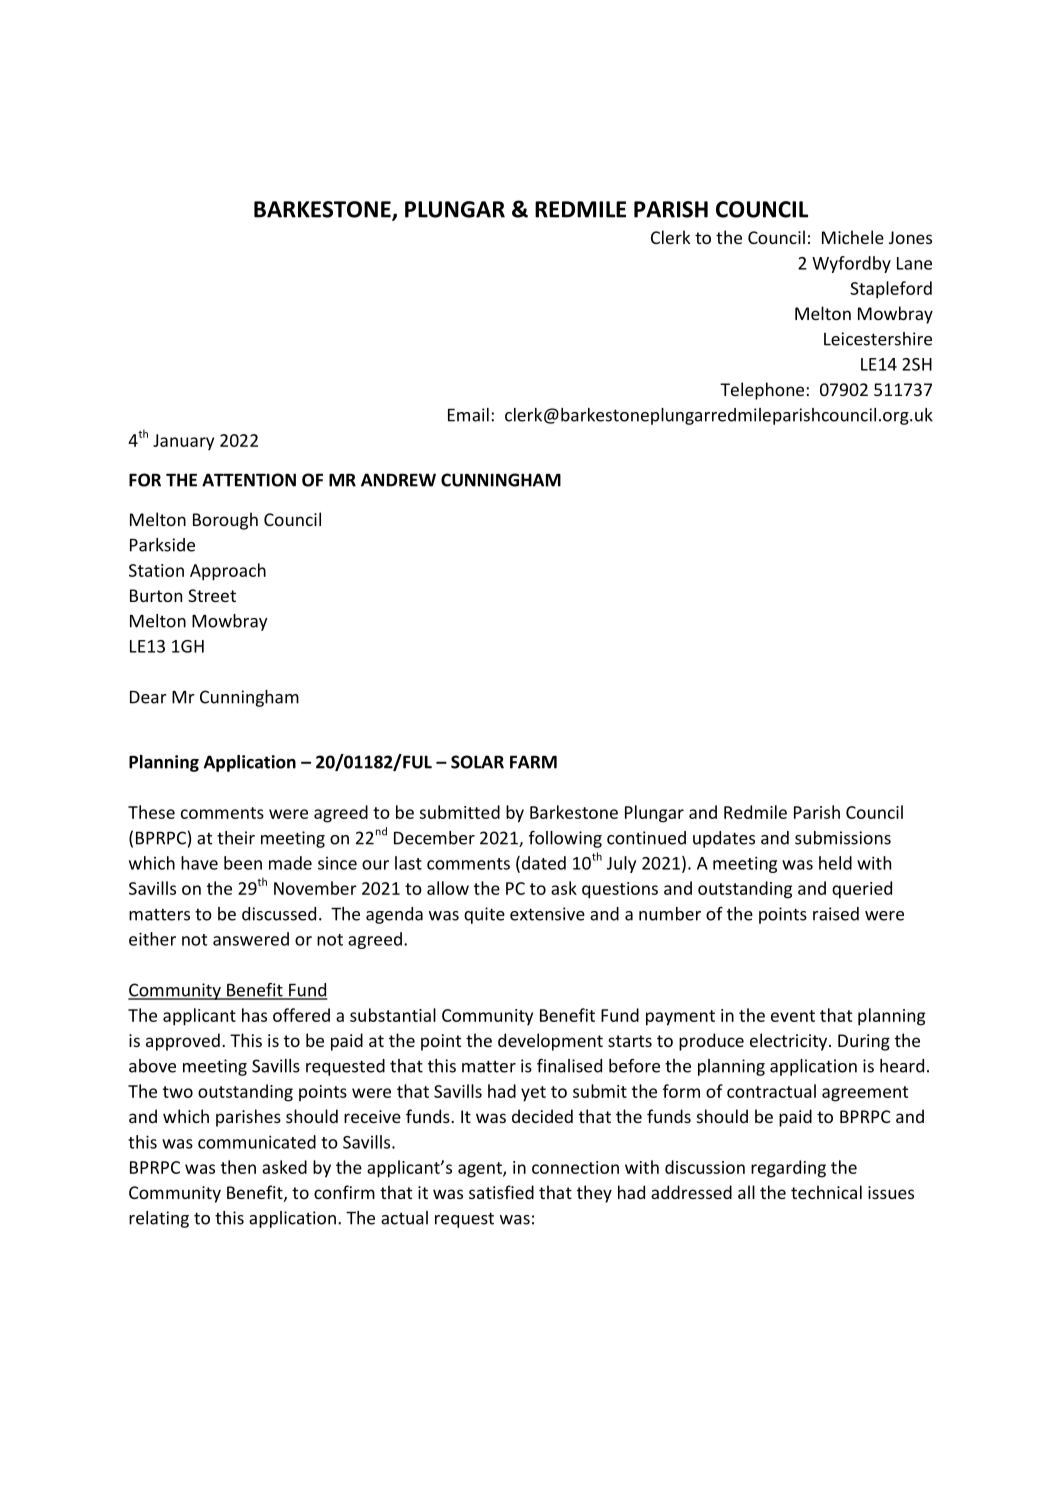 Image resolution: width=1061 pixels, height=1501 pixels. What do you see at coordinates (550, 1042) in the document?
I see `development` at bounding box center [550, 1042].
